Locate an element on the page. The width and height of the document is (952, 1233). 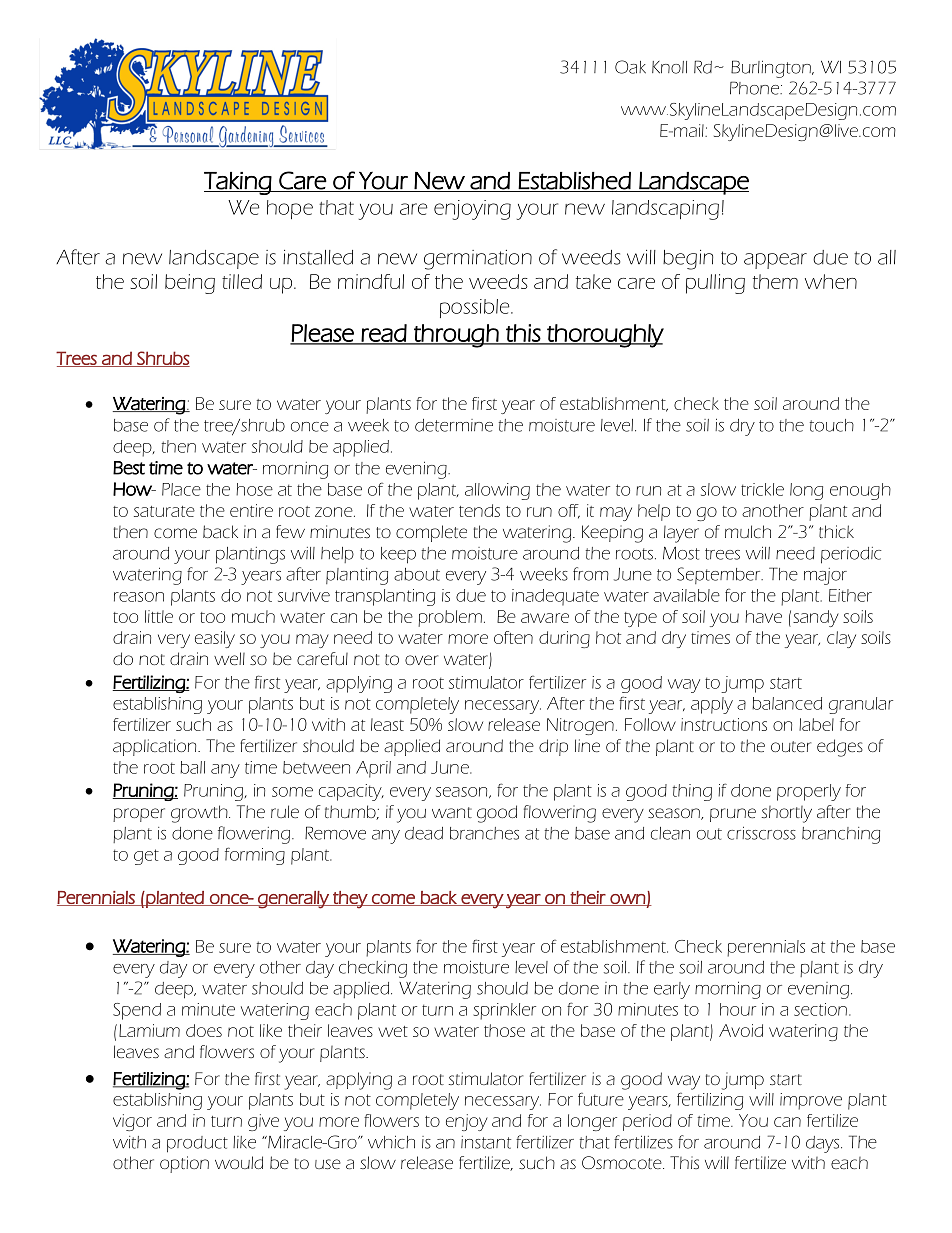
balanced is located at coordinates (787, 703).
